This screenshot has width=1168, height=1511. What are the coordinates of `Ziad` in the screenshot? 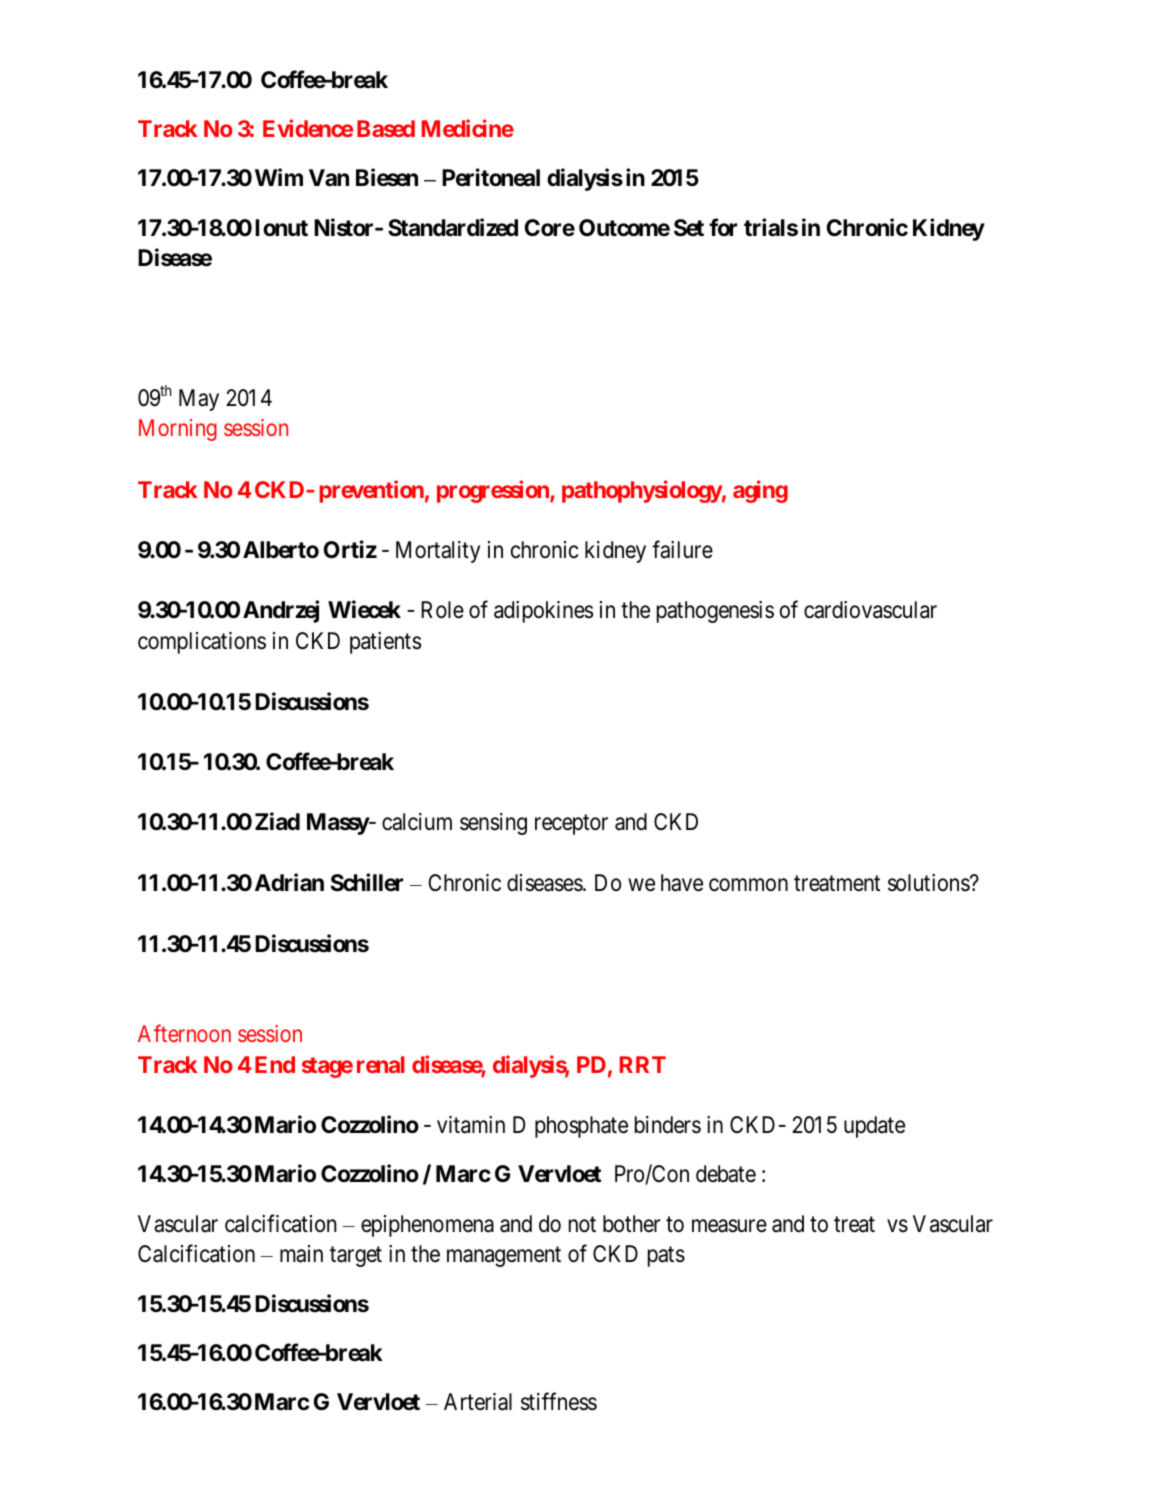 It's located at (277, 822).
